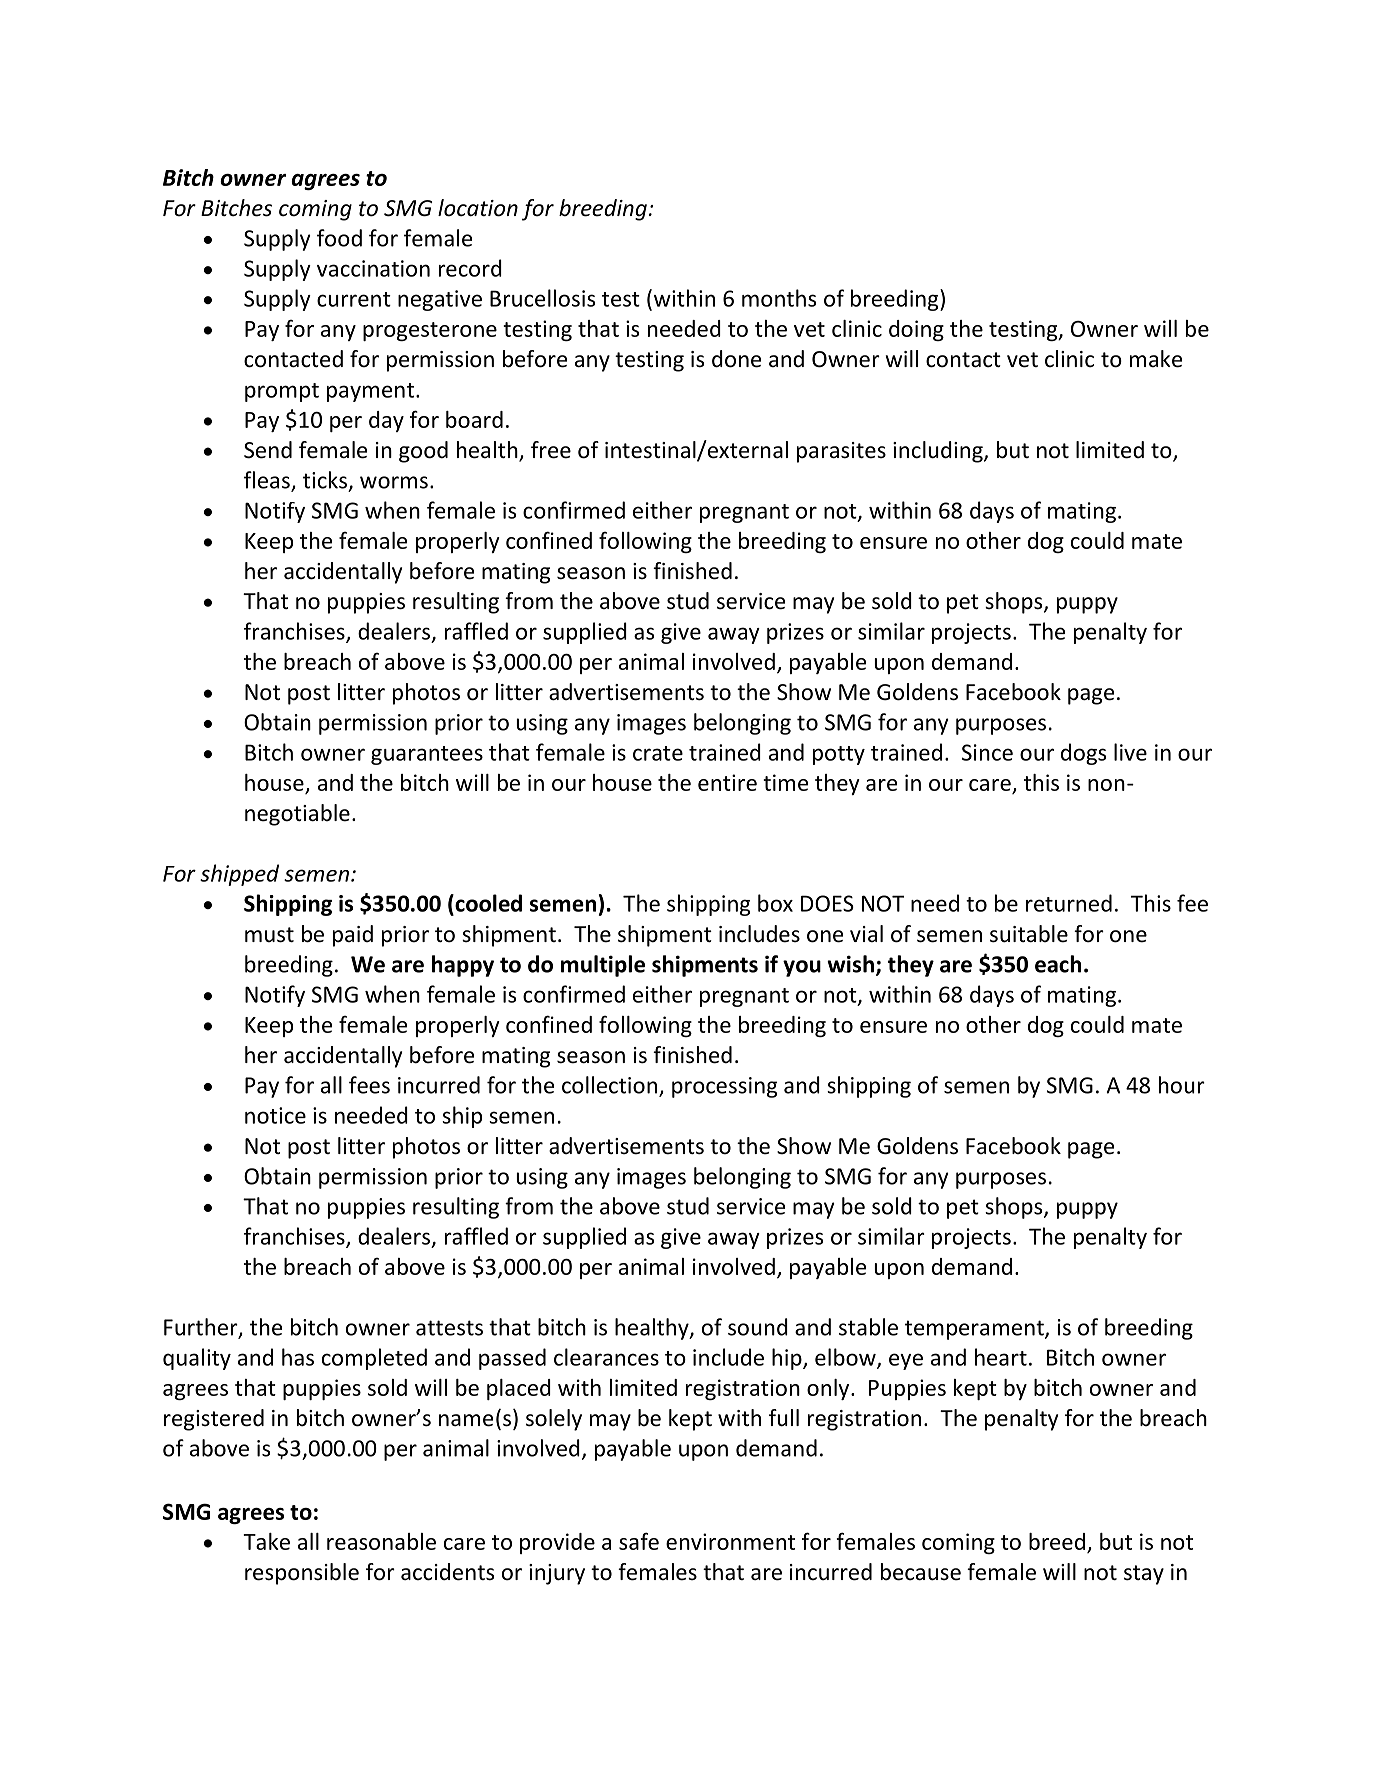  What do you see at coordinates (724, 1087) in the screenshot?
I see `processing` at bounding box center [724, 1087].
